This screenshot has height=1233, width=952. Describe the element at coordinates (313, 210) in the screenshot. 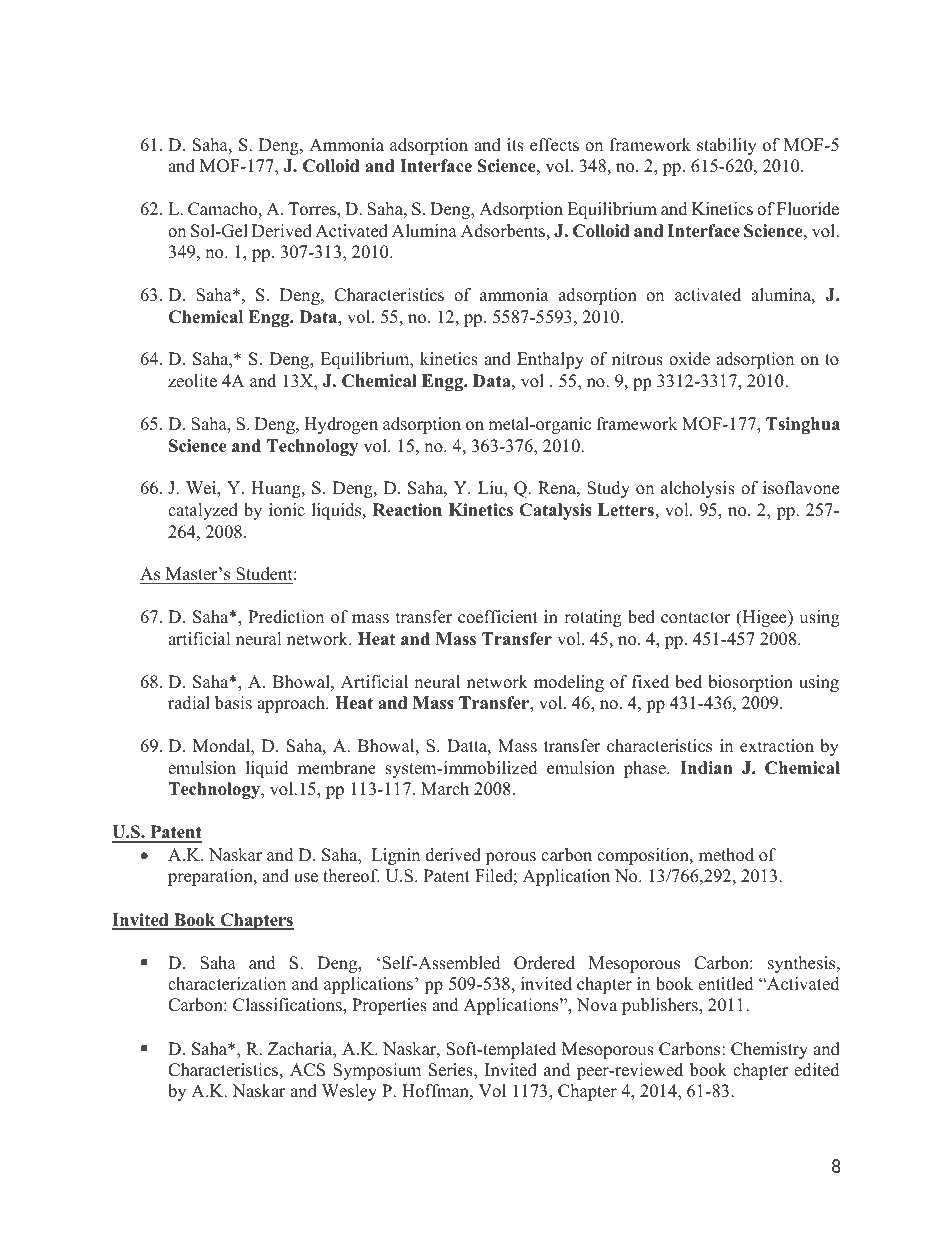

I see `Torres` at that location.
